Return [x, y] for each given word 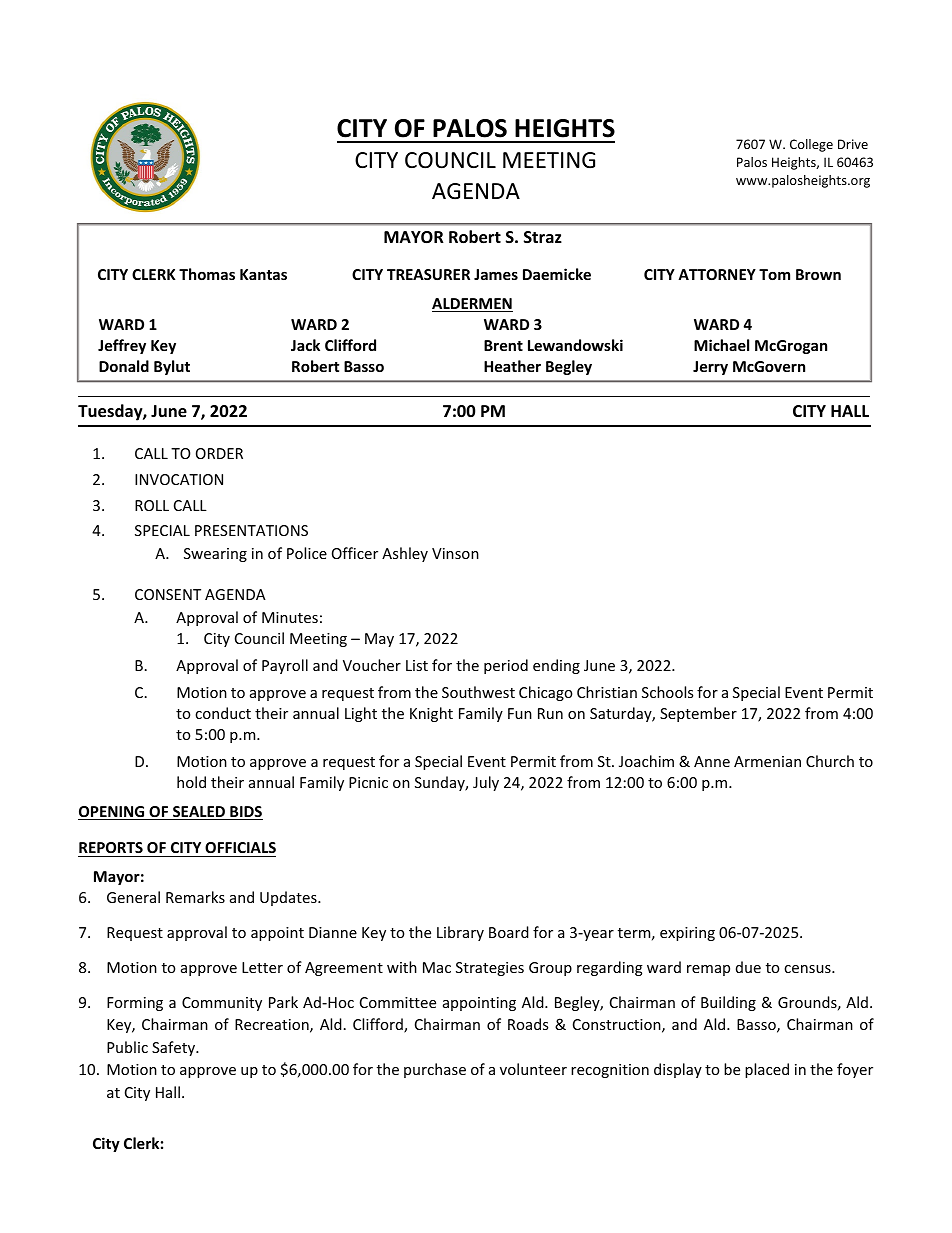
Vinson [455, 553]
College [811, 145]
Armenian [767, 761]
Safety [175, 1048]
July [486, 783]
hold [191, 782]
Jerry [710, 368]
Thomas [207, 274]
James [496, 274]
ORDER [219, 453]
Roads [528, 1024]
